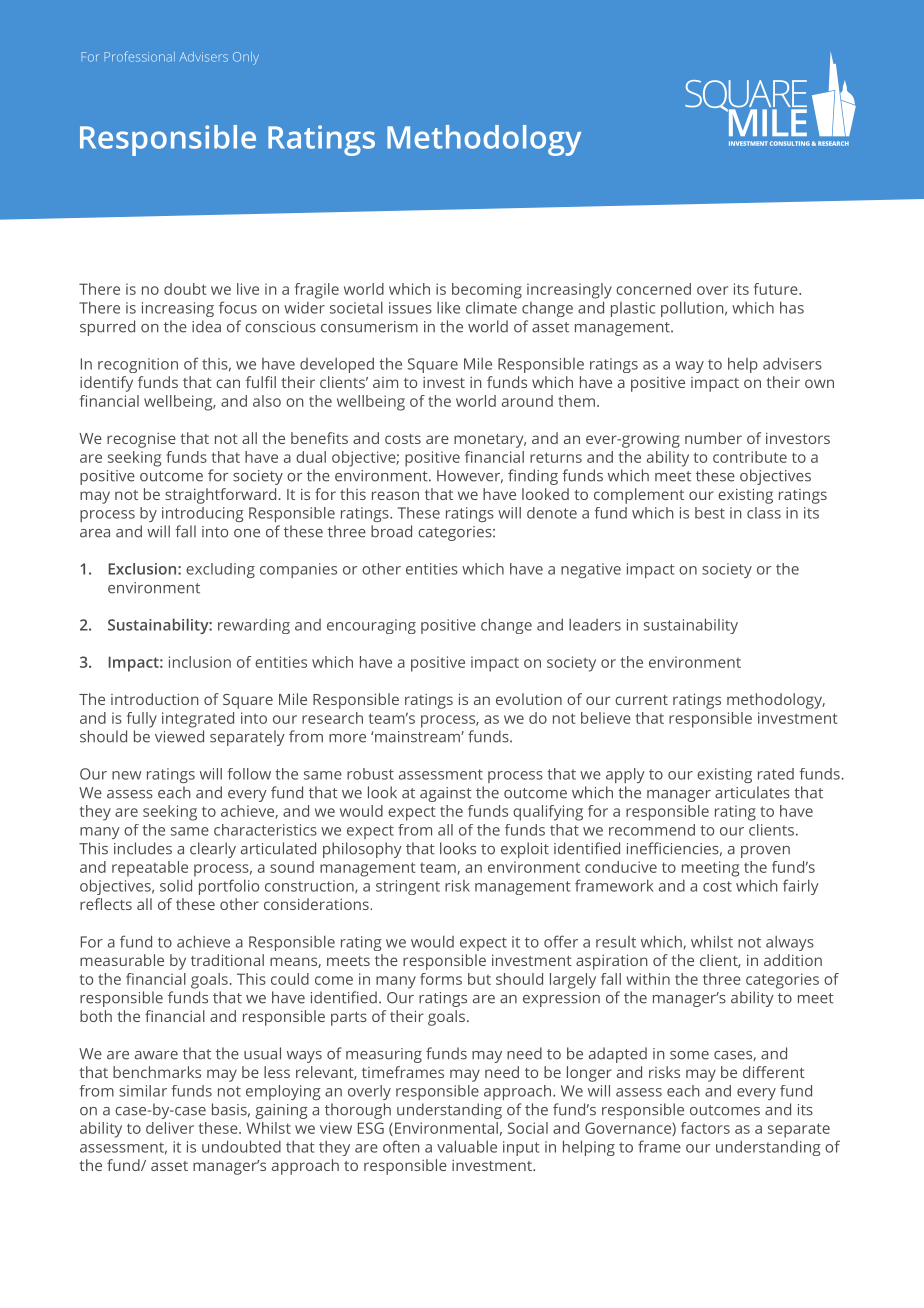 Image resolution: width=924 pixels, height=1308 pixels. What do you see at coordinates (705, 1128) in the image?
I see `factors` at bounding box center [705, 1128].
